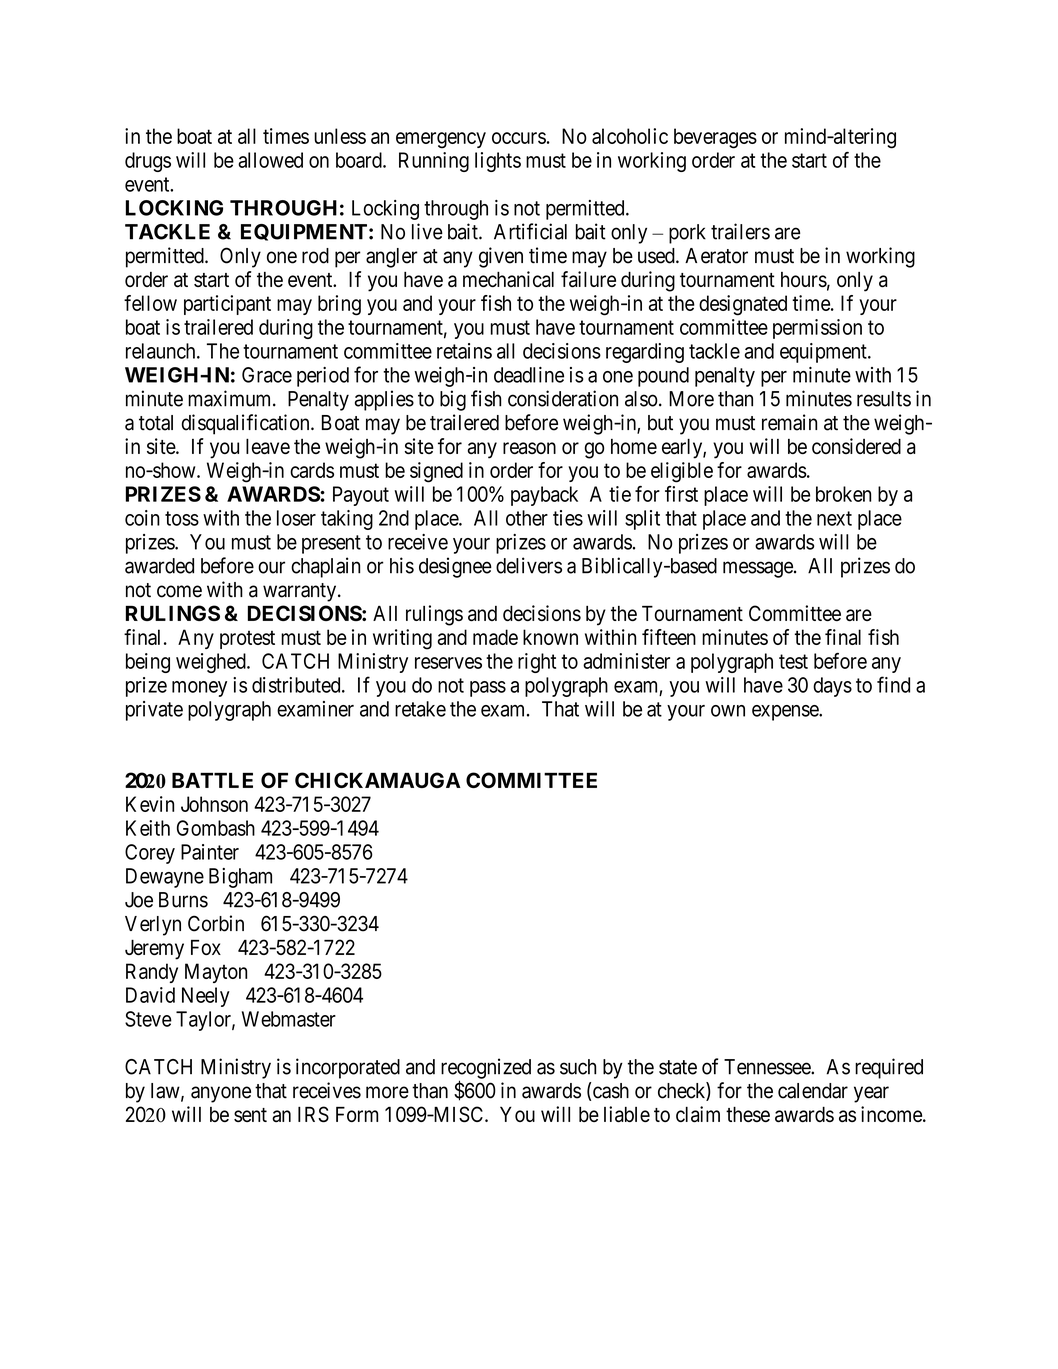 This page has width=1058, height=1369. What do you see at coordinates (268, 446) in the page?
I see `leave` at bounding box center [268, 446].
